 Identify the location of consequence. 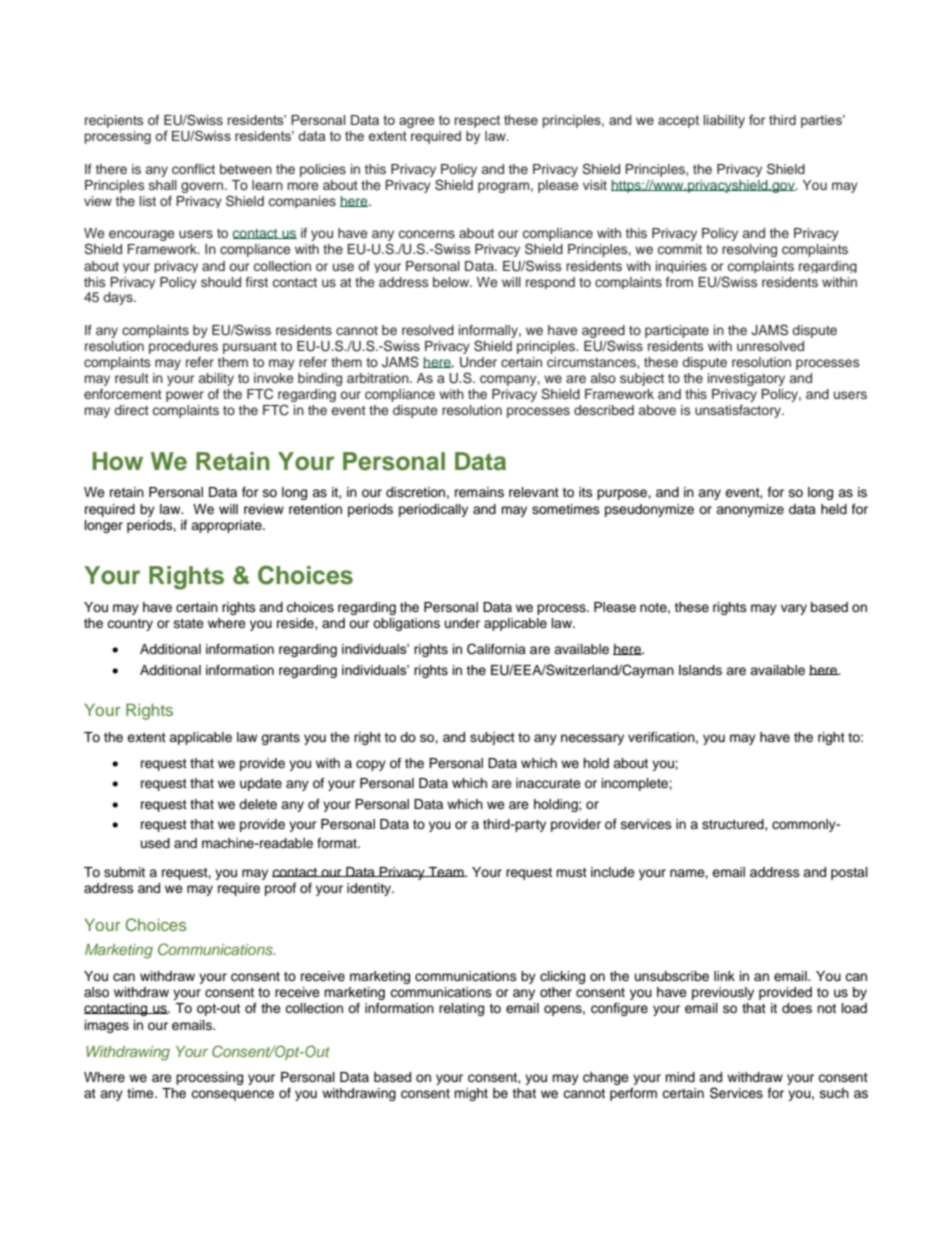
(232, 1095).
